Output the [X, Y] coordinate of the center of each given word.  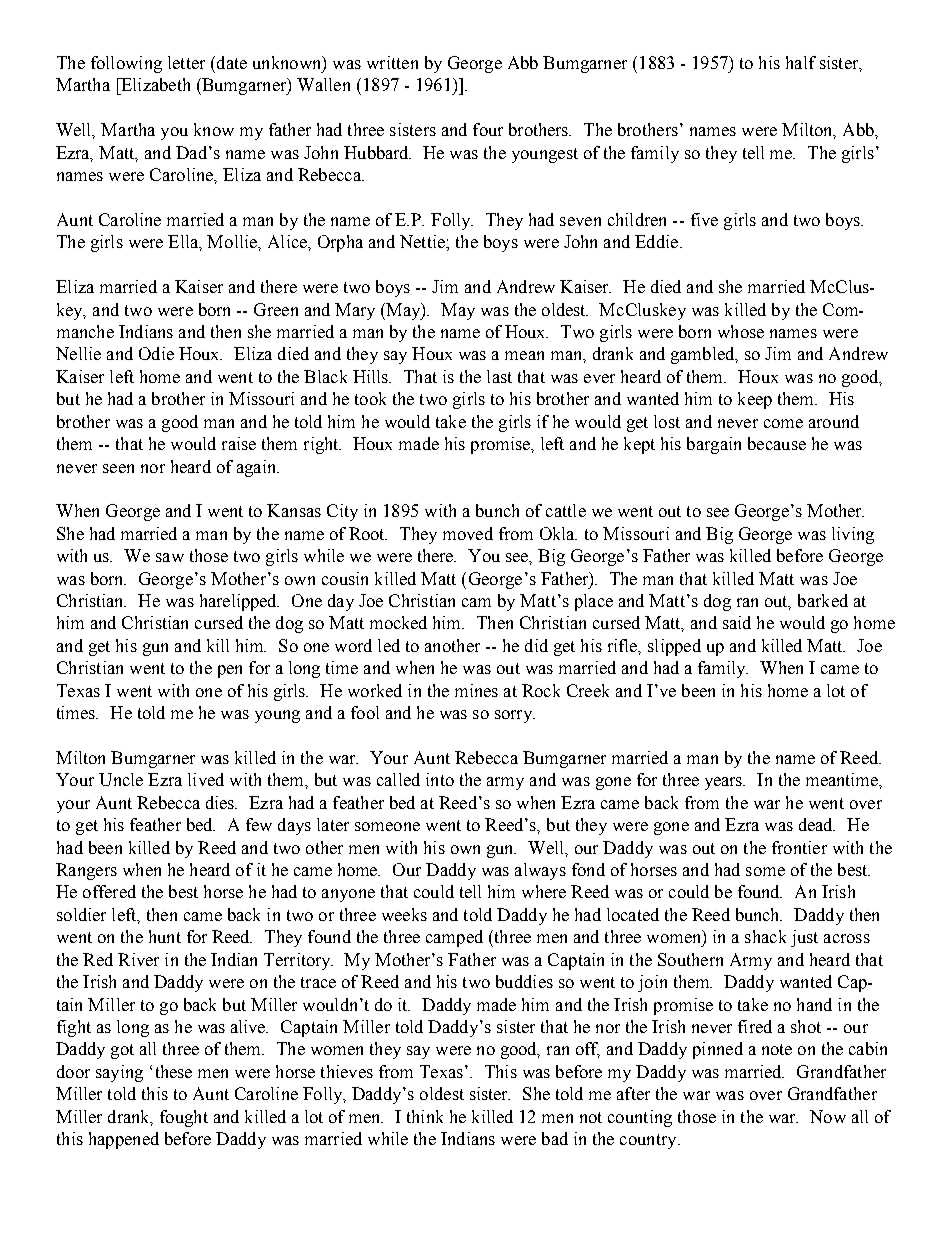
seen [118, 468]
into [440, 779]
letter [186, 62]
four [488, 129]
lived [206, 779]
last [499, 376]
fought [184, 1118]
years [725, 783]
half [801, 62]
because [777, 443]
